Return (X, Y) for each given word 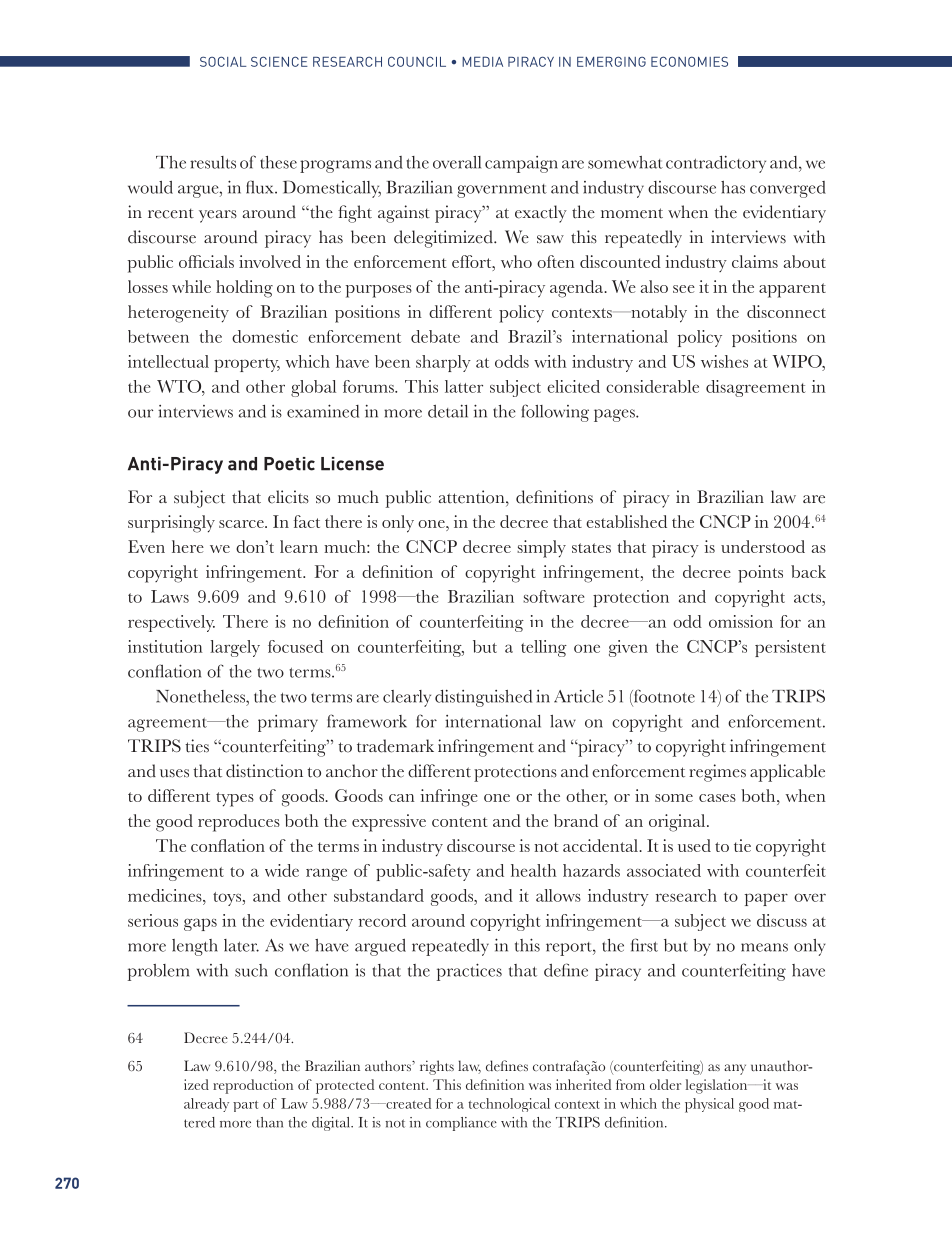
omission (741, 621)
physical (709, 1105)
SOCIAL (223, 61)
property (247, 365)
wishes (724, 361)
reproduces (239, 823)
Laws (170, 596)
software (553, 596)
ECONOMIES (689, 61)
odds (512, 361)
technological (509, 1105)
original (678, 823)
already (206, 1105)
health (534, 870)
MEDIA (482, 62)
